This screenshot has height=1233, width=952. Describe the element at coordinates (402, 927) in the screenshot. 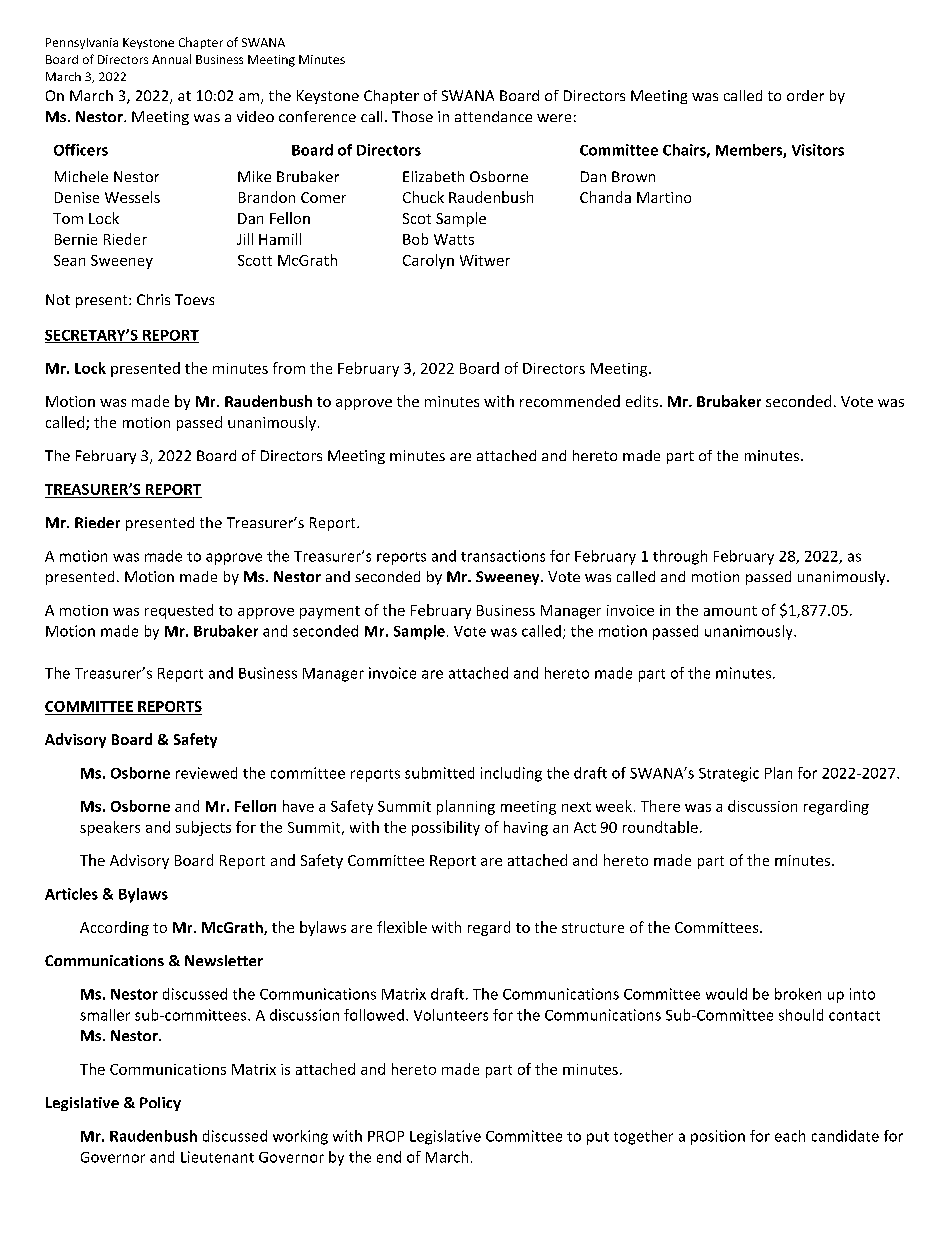

I see `flexible` at that location.
